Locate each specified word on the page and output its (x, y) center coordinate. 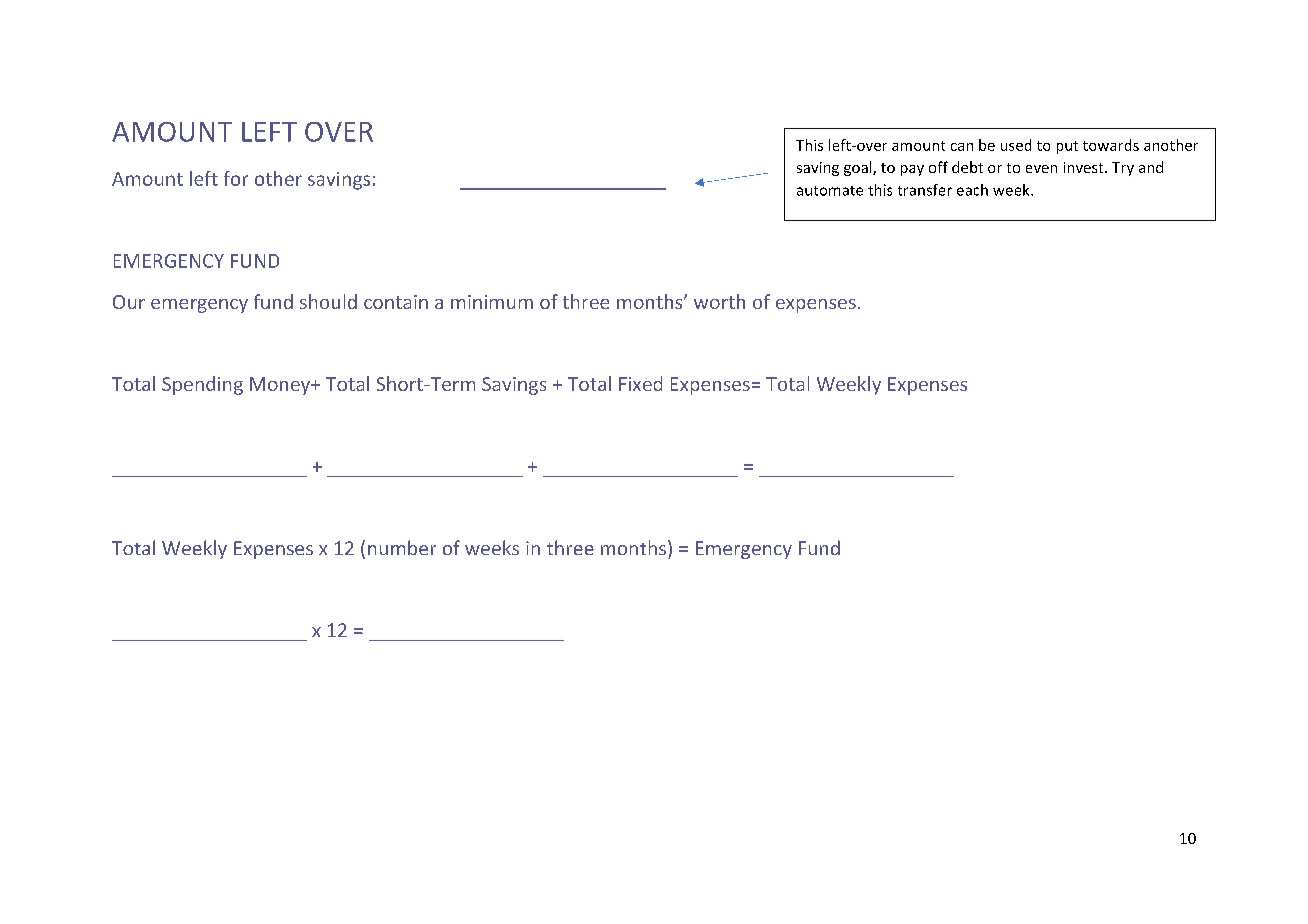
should (328, 301)
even (1041, 169)
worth (719, 301)
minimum (492, 302)
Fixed (640, 383)
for (236, 178)
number (402, 547)
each (972, 190)
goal (859, 168)
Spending (202, 385)
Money (281, 386)
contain (396, 302)
